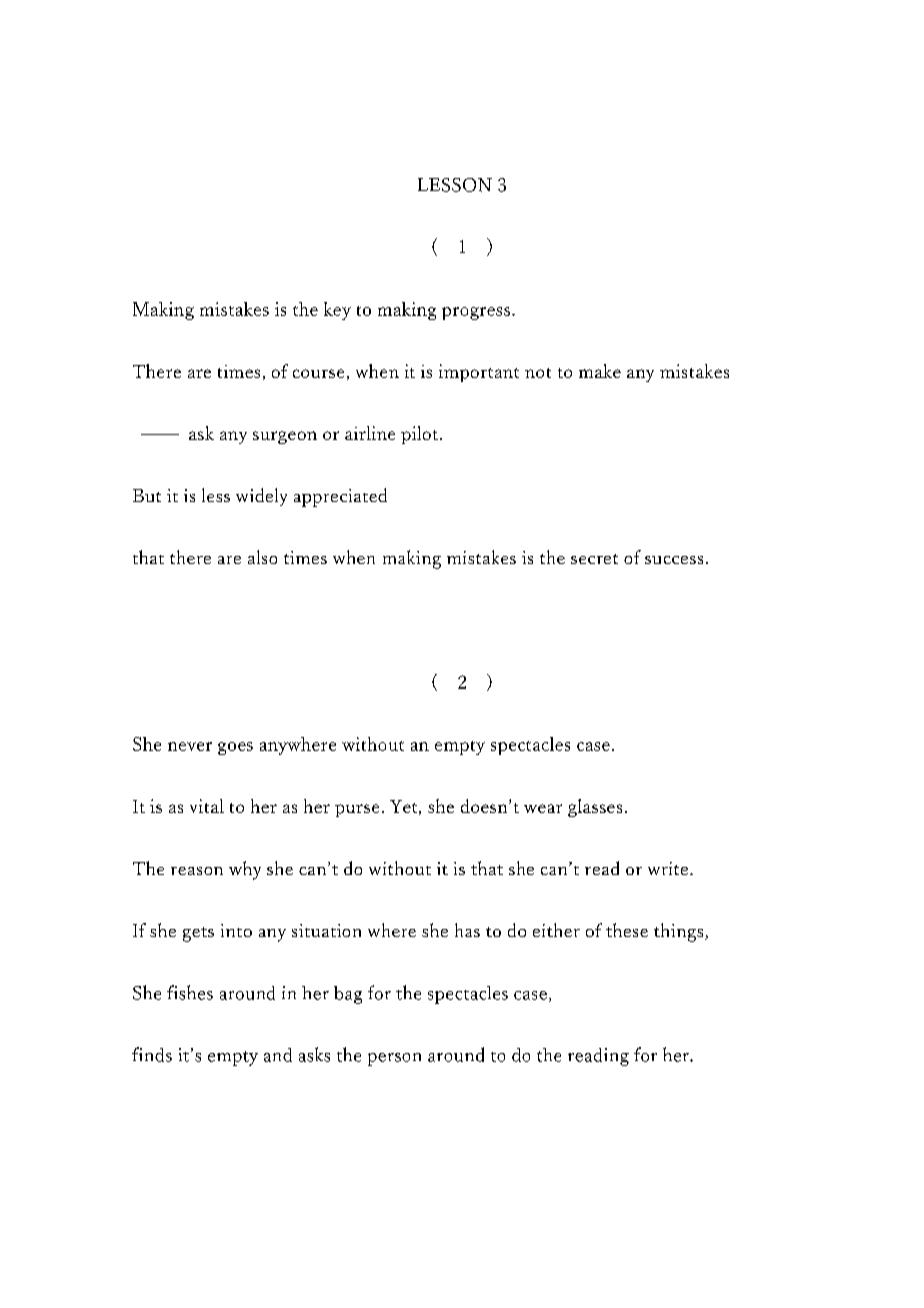  I want to click on fishes, so click(190, 992).
